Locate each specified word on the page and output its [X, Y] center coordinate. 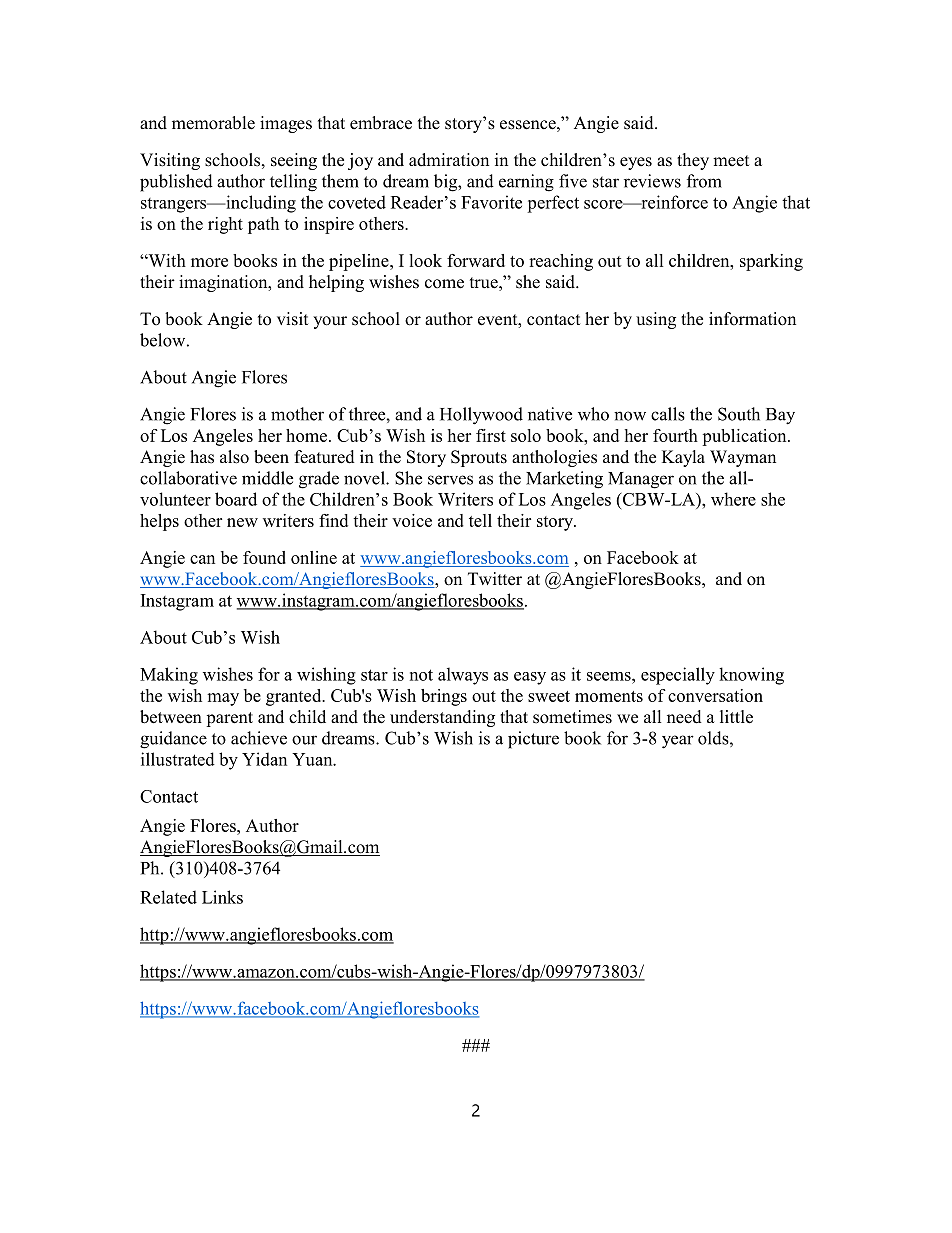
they [693, 161]
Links [222, 897]
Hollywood [481, 416]
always [463, 676]
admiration [449, 160]
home [306, 435]
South [739, 414]
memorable [213, 123]
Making [169, 676]
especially [678, 676]
